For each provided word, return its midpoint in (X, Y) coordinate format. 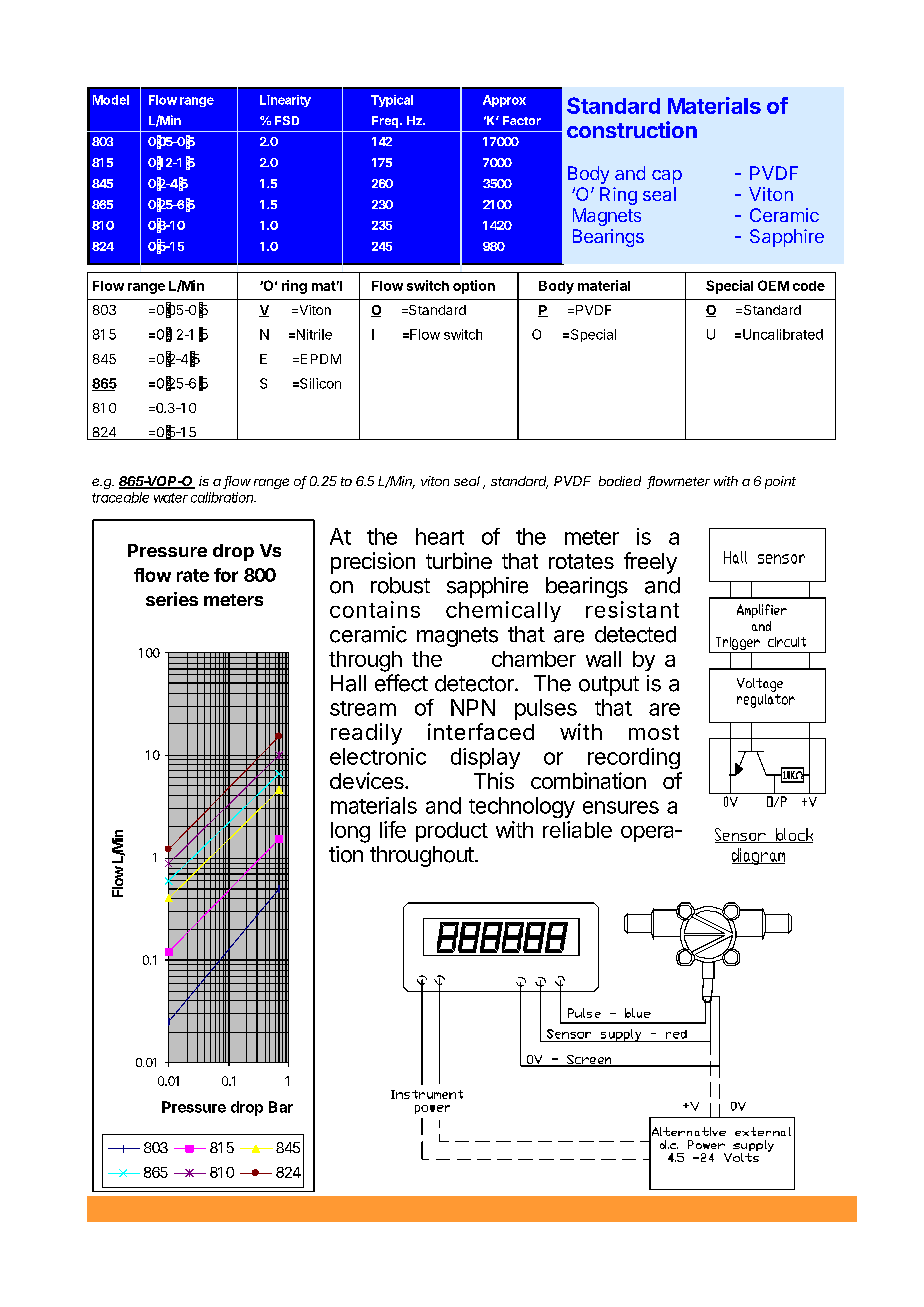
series (172, 599)
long (350, 832)
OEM (773, 285)
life (393, 829)
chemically (503, 611)
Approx (504, 101)
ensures (621, 807)
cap (667, 177)
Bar (281, 1107)
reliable (577, 829)
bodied (620, 481)
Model (111, 100)
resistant (632, 609)
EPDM (319, 359)
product (452, 832)
